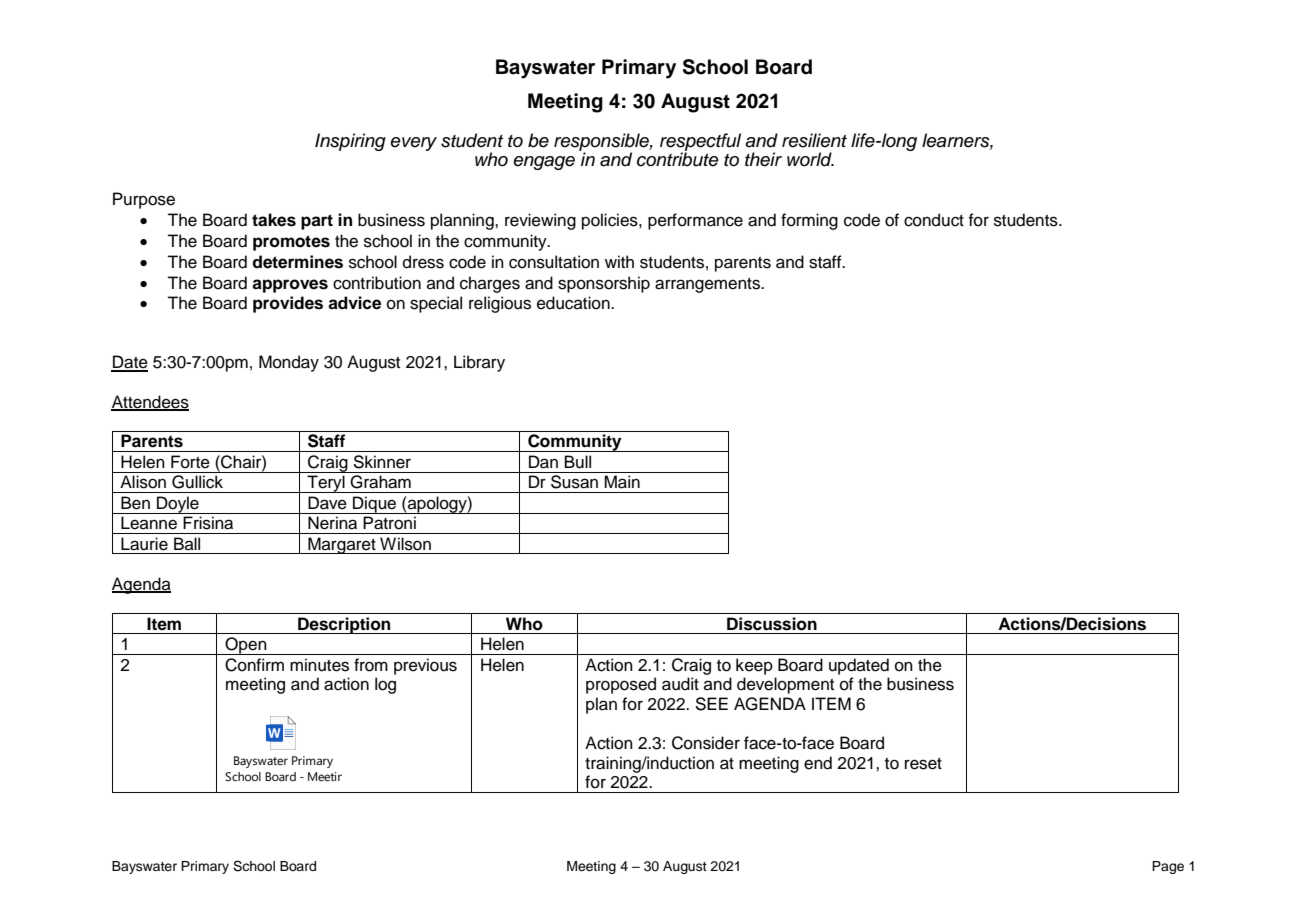 The width and height of the screenshot is (1308, 924). I want to click on Confirm, so click(254, 665).
